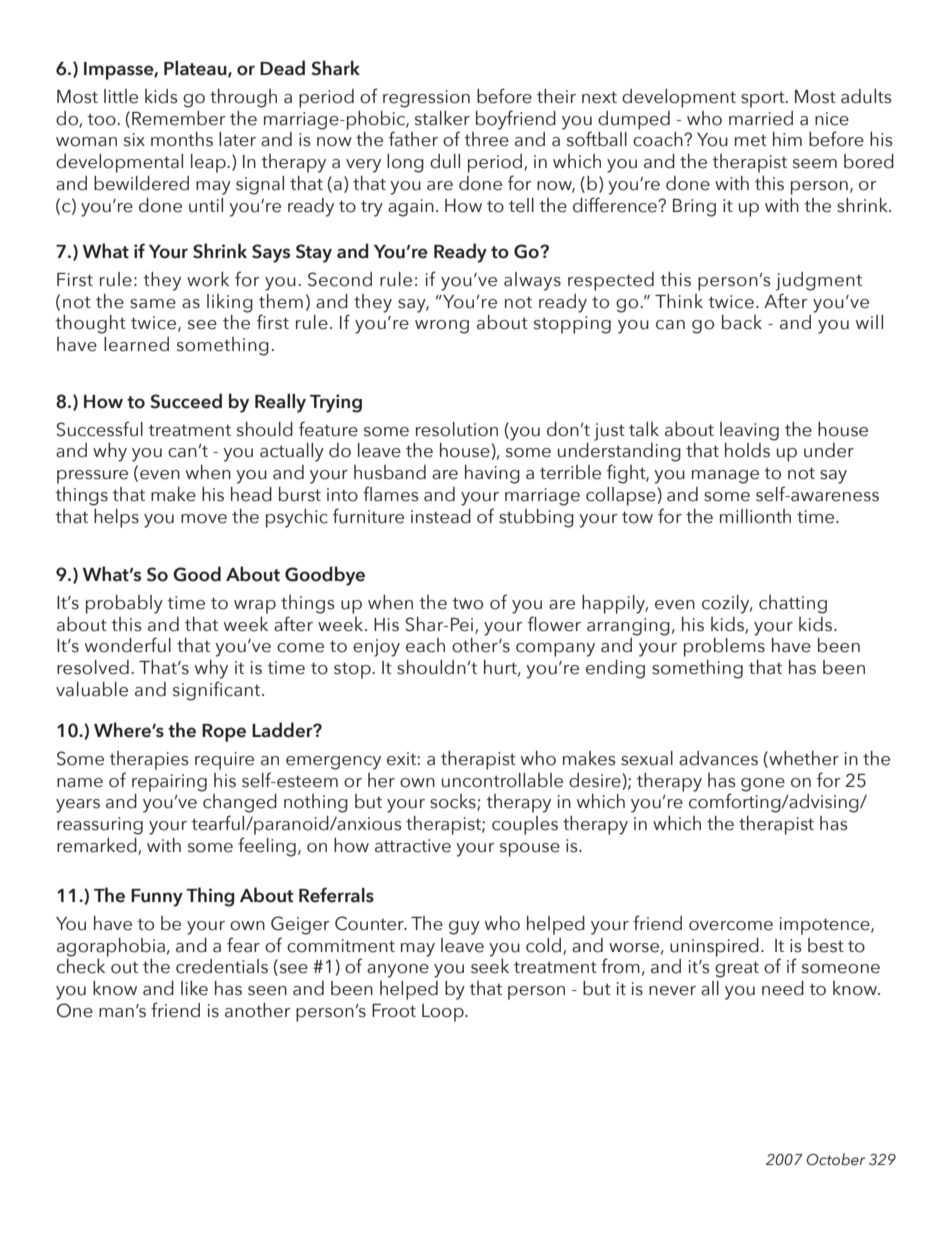 The width and height of the page is (952, 1233). Describe the element at coordinates (136, 344) in the page. I see `learned` at that location.
